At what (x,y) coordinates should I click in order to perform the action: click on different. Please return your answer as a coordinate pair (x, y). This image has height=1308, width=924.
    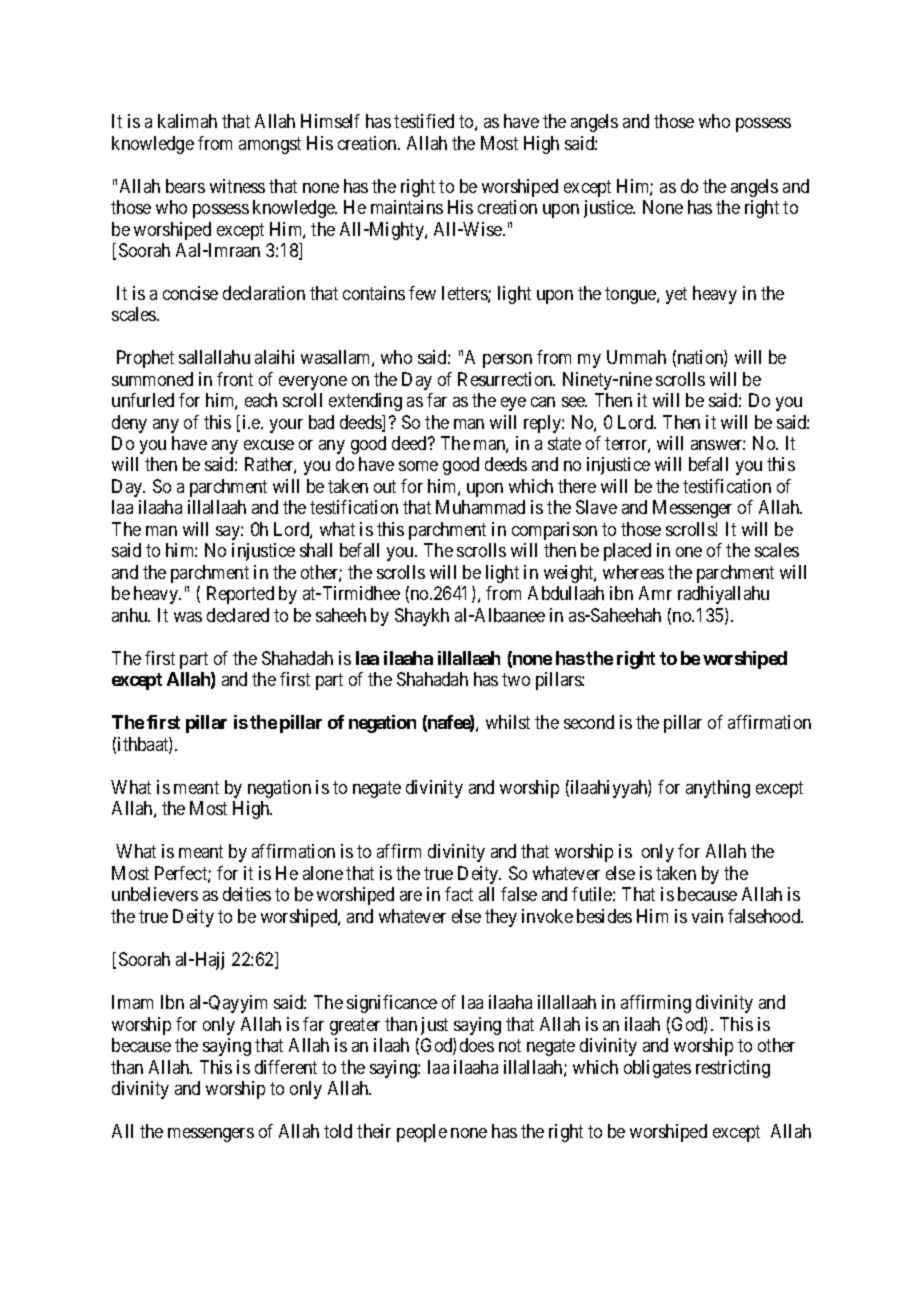
    Looking at the image, I should click on (286, 1067).
